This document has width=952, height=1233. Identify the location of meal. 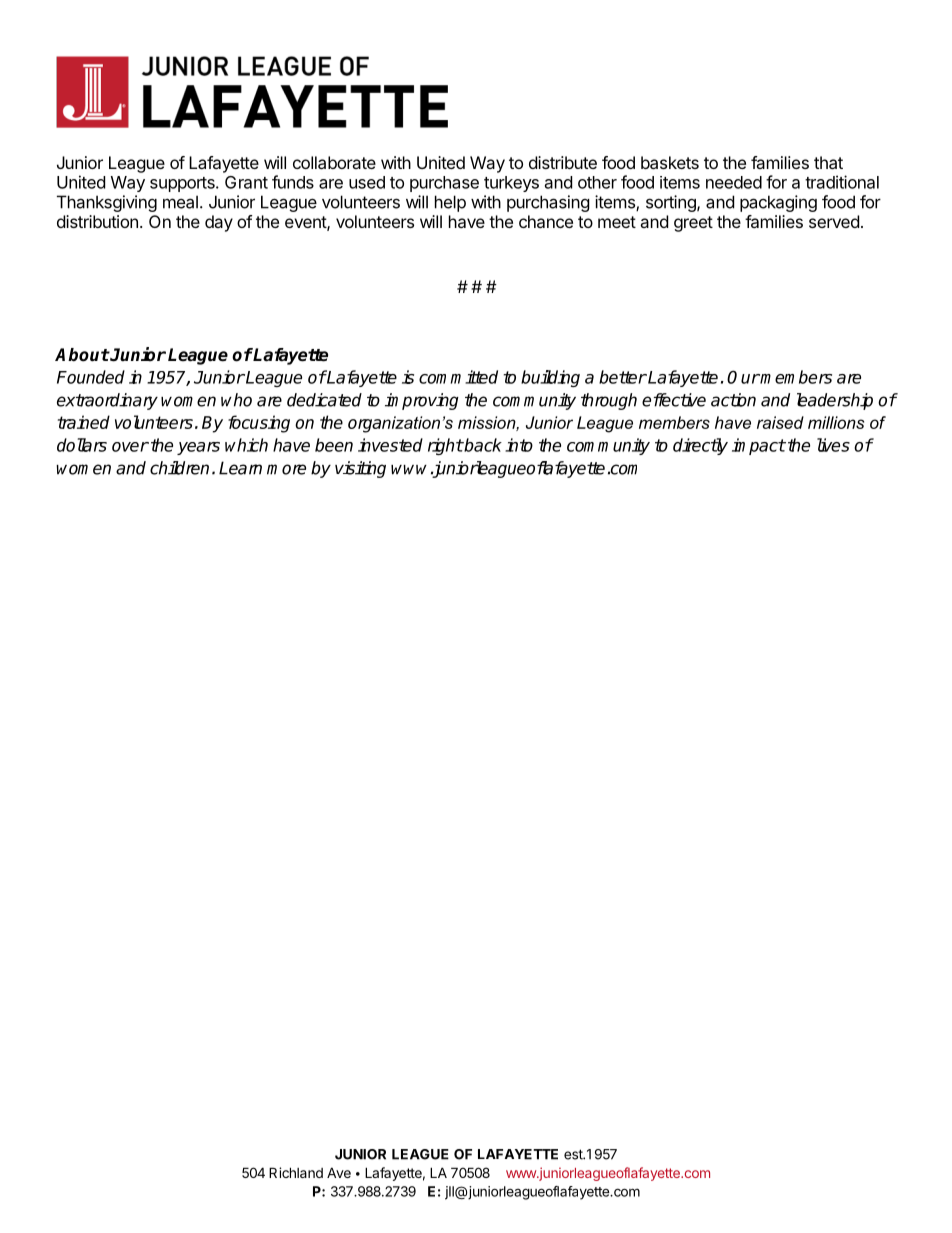
(180, 202).
